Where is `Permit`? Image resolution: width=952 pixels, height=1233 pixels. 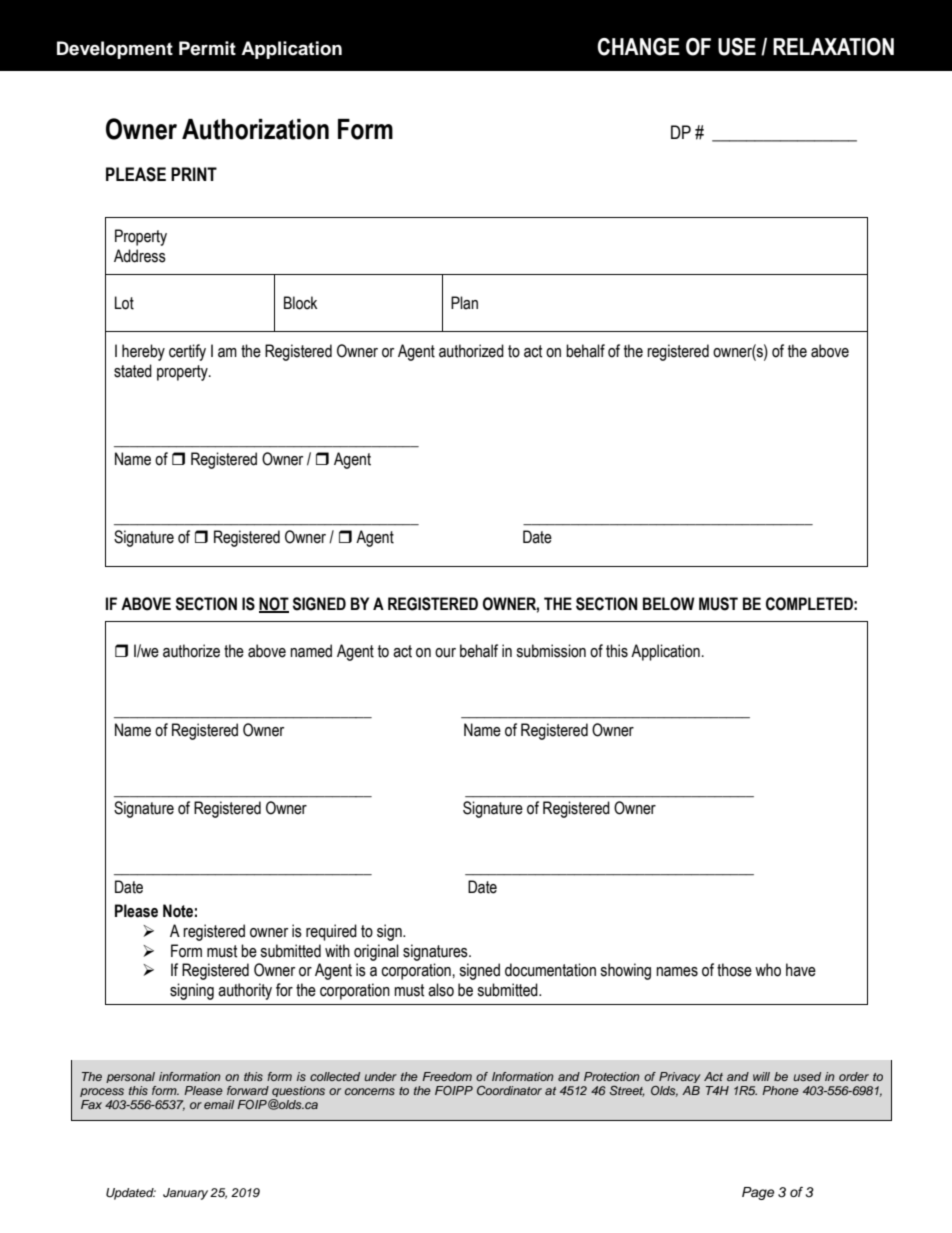 Permit is located at coordinates (207, 48).
